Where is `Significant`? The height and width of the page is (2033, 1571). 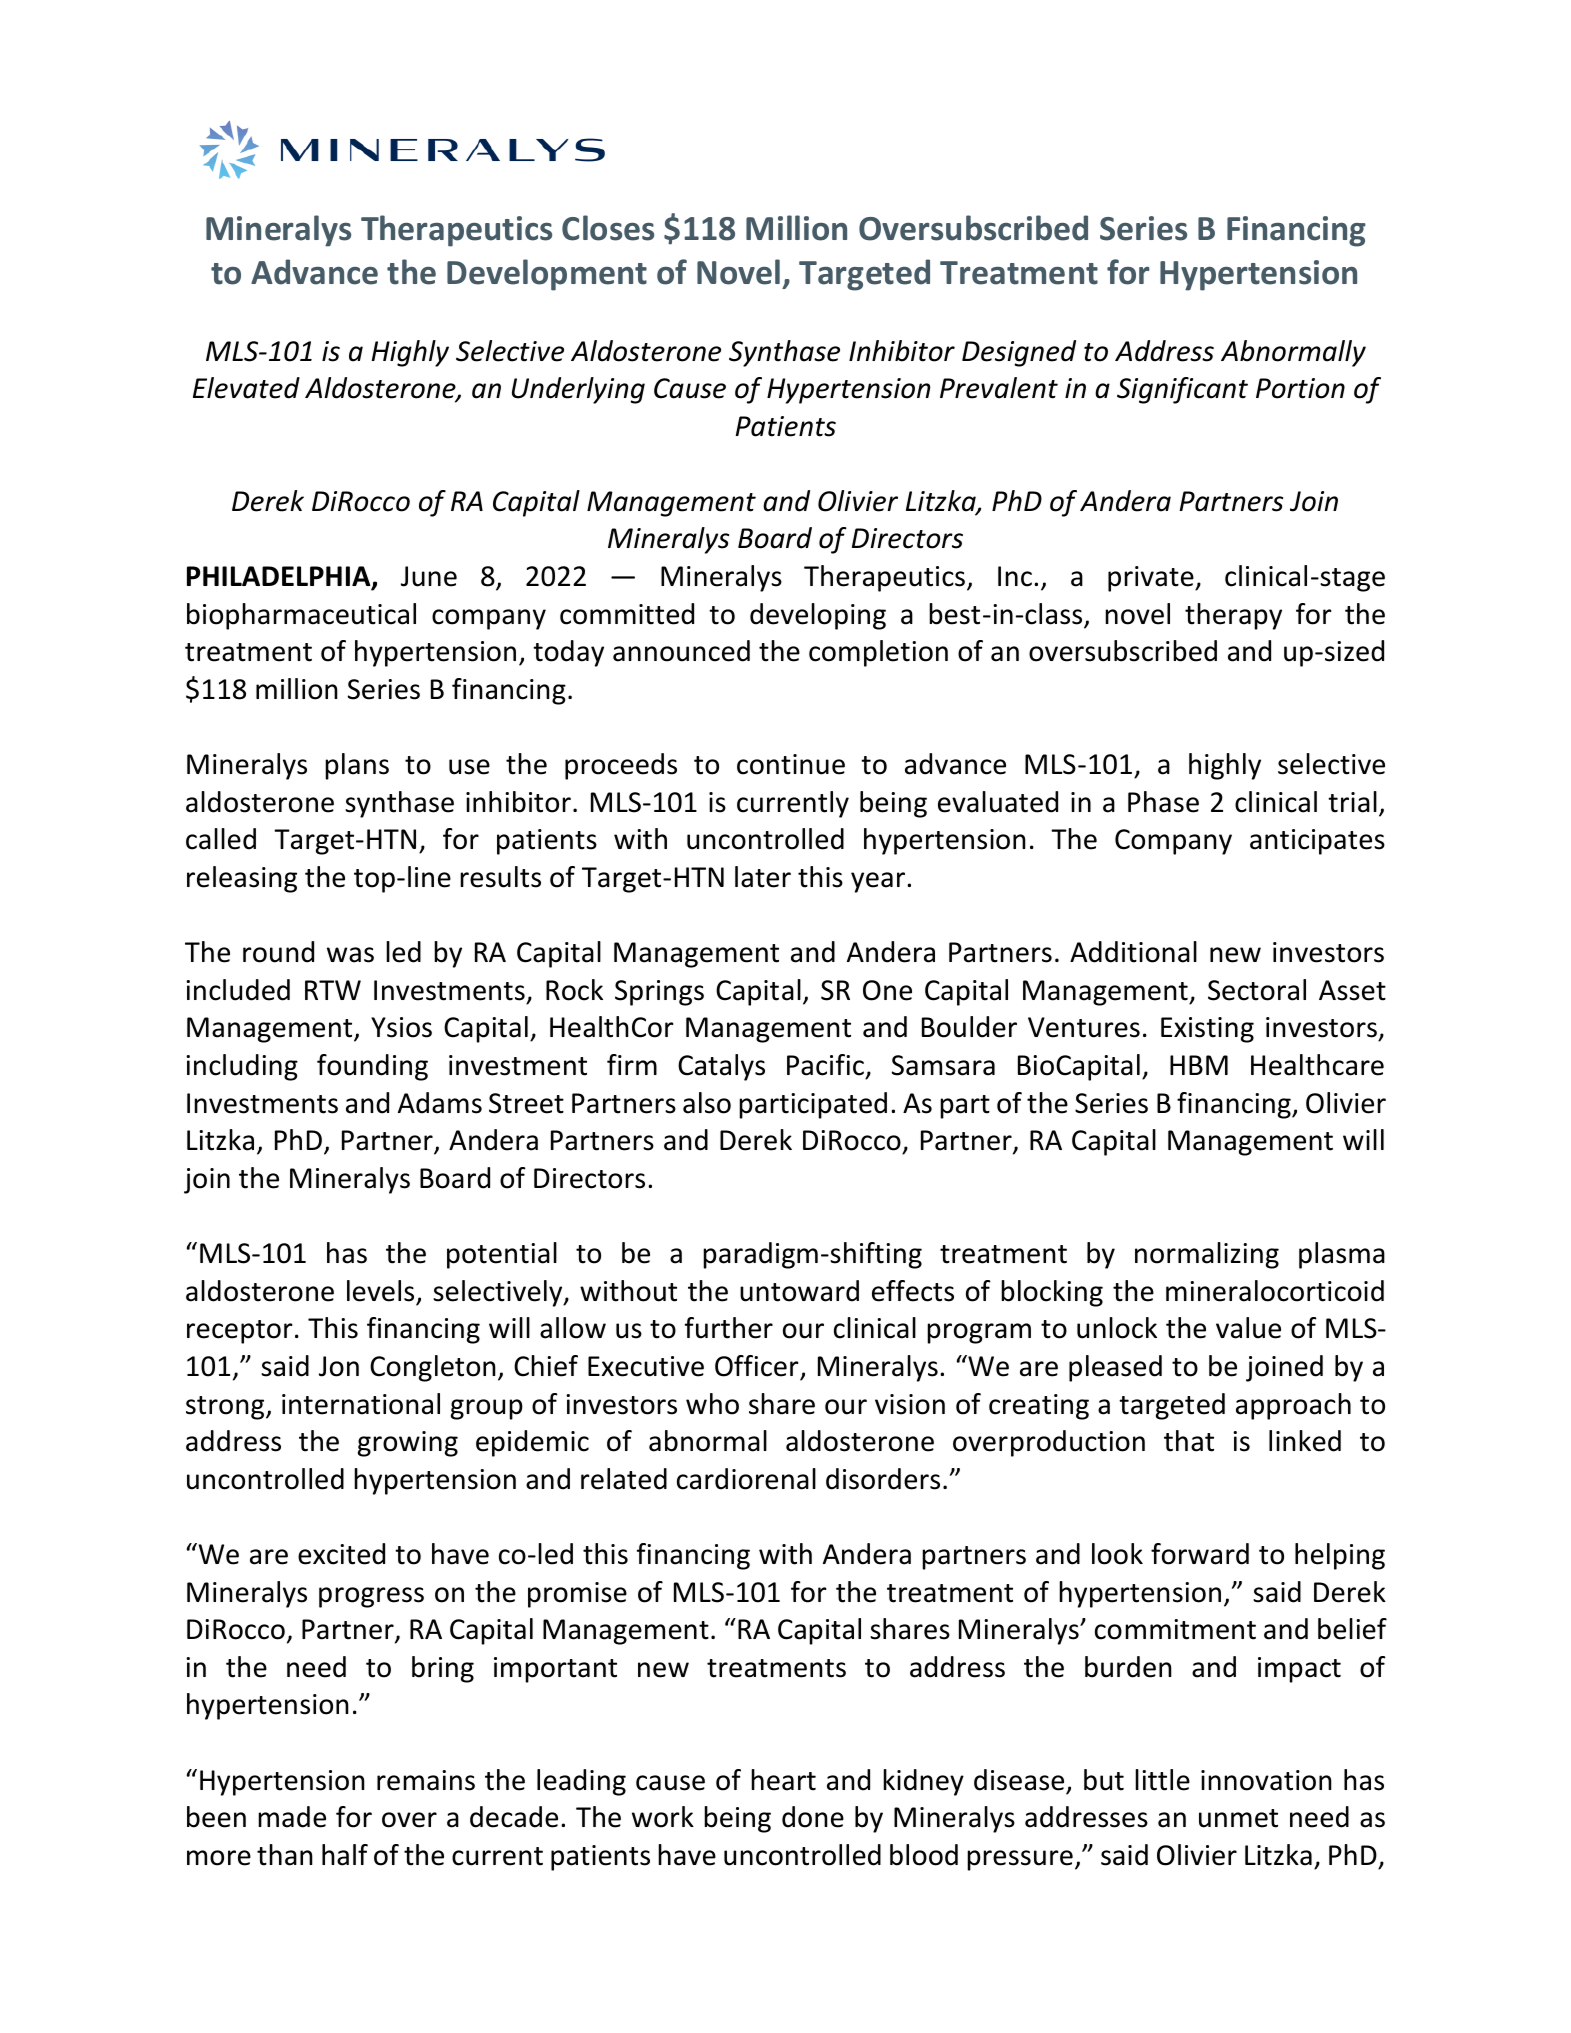 Significant is located at coordinates (1182, 390).
